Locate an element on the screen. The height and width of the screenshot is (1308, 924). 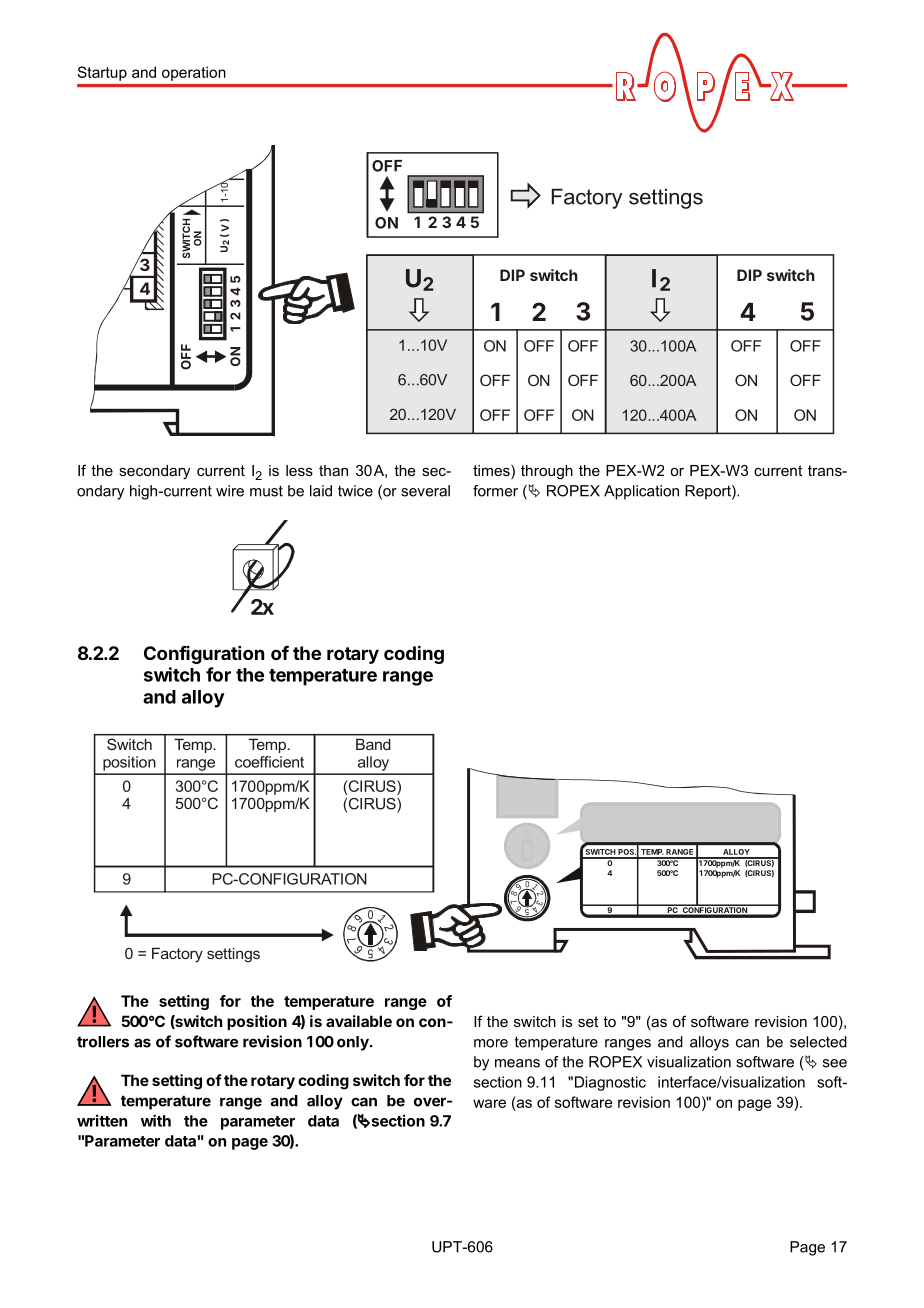
only is located at coordinates (354, 1043).
